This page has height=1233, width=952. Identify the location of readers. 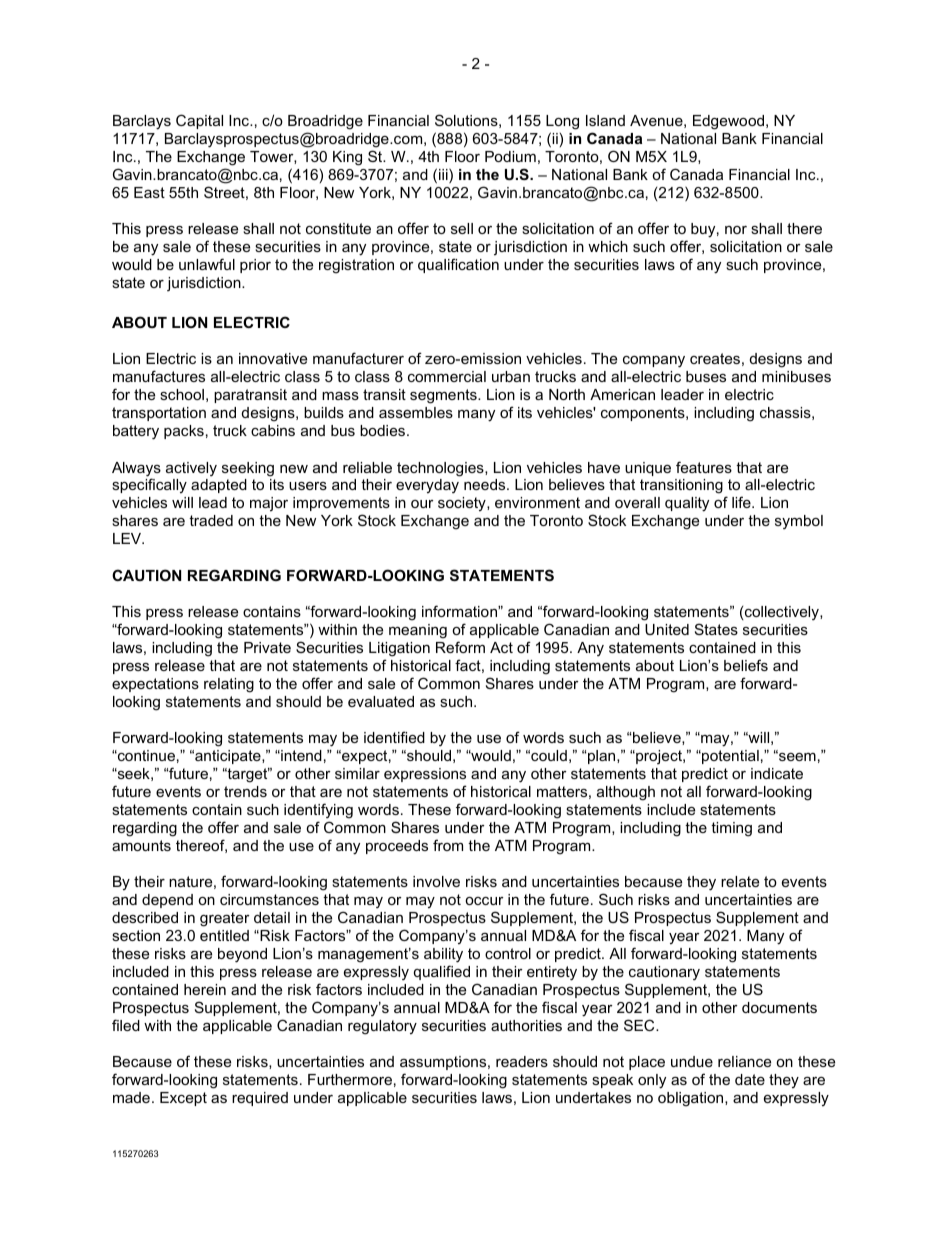
(522, 1061).
